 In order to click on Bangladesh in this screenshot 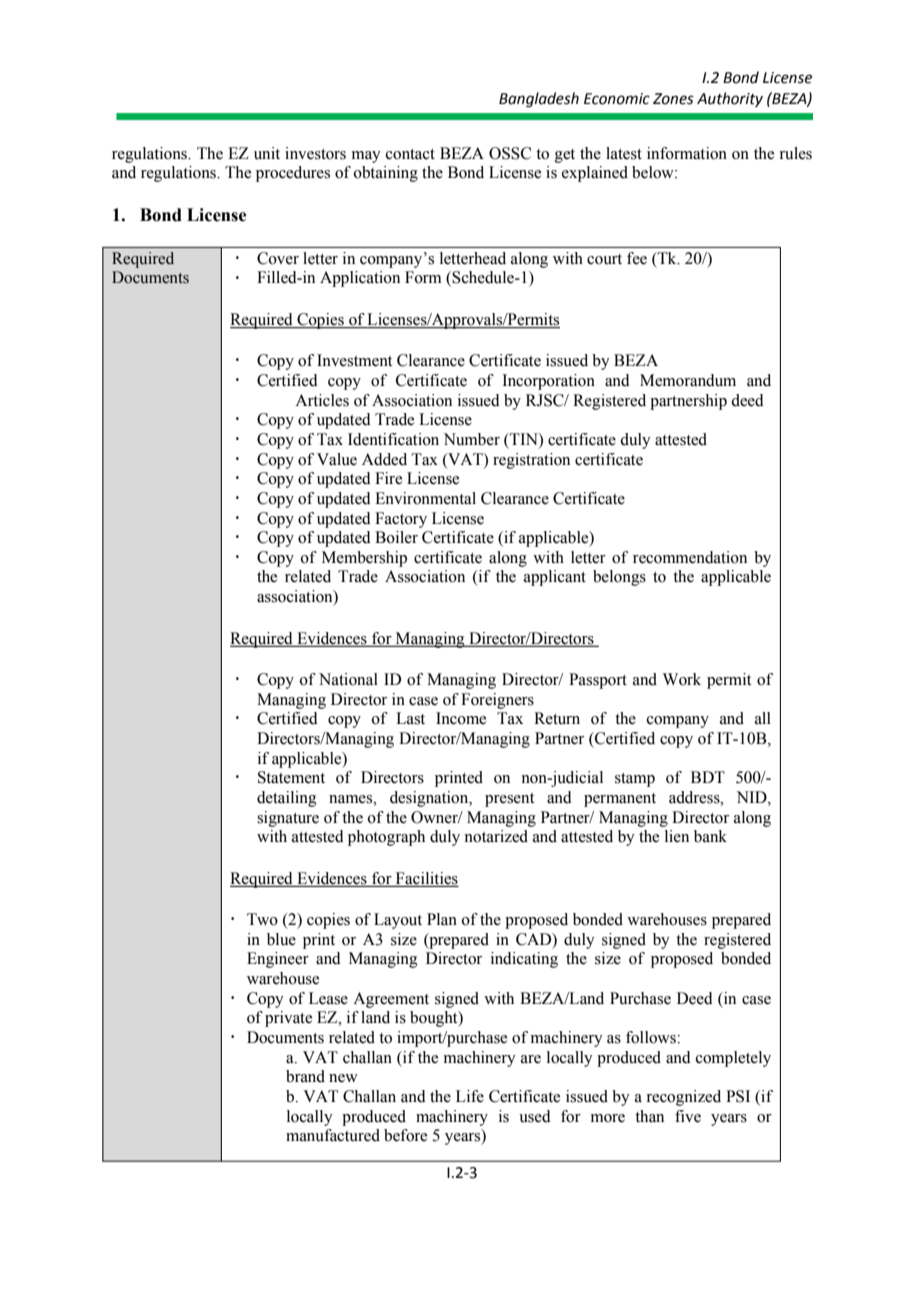, I will do `click(539, 100)`.
